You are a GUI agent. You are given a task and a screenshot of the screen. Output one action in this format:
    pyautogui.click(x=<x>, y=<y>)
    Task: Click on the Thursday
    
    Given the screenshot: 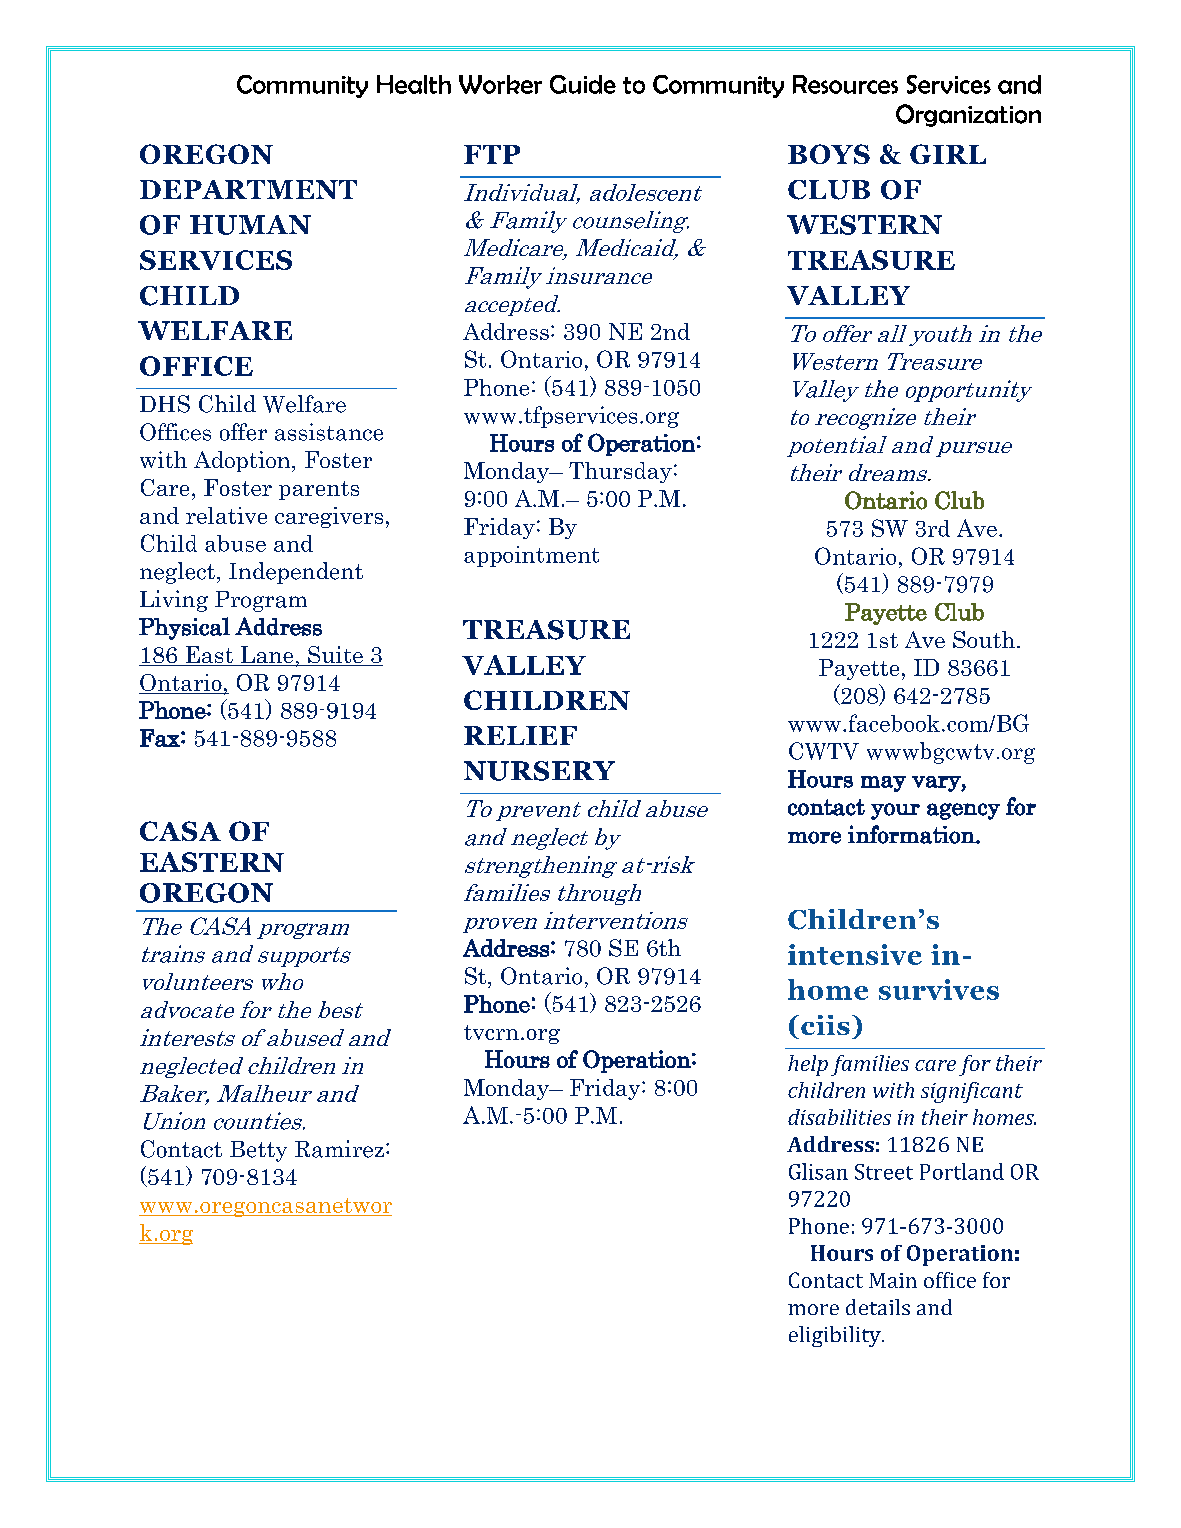 What is the action you would take?
    pyautogui.click(x=620, y=472)
